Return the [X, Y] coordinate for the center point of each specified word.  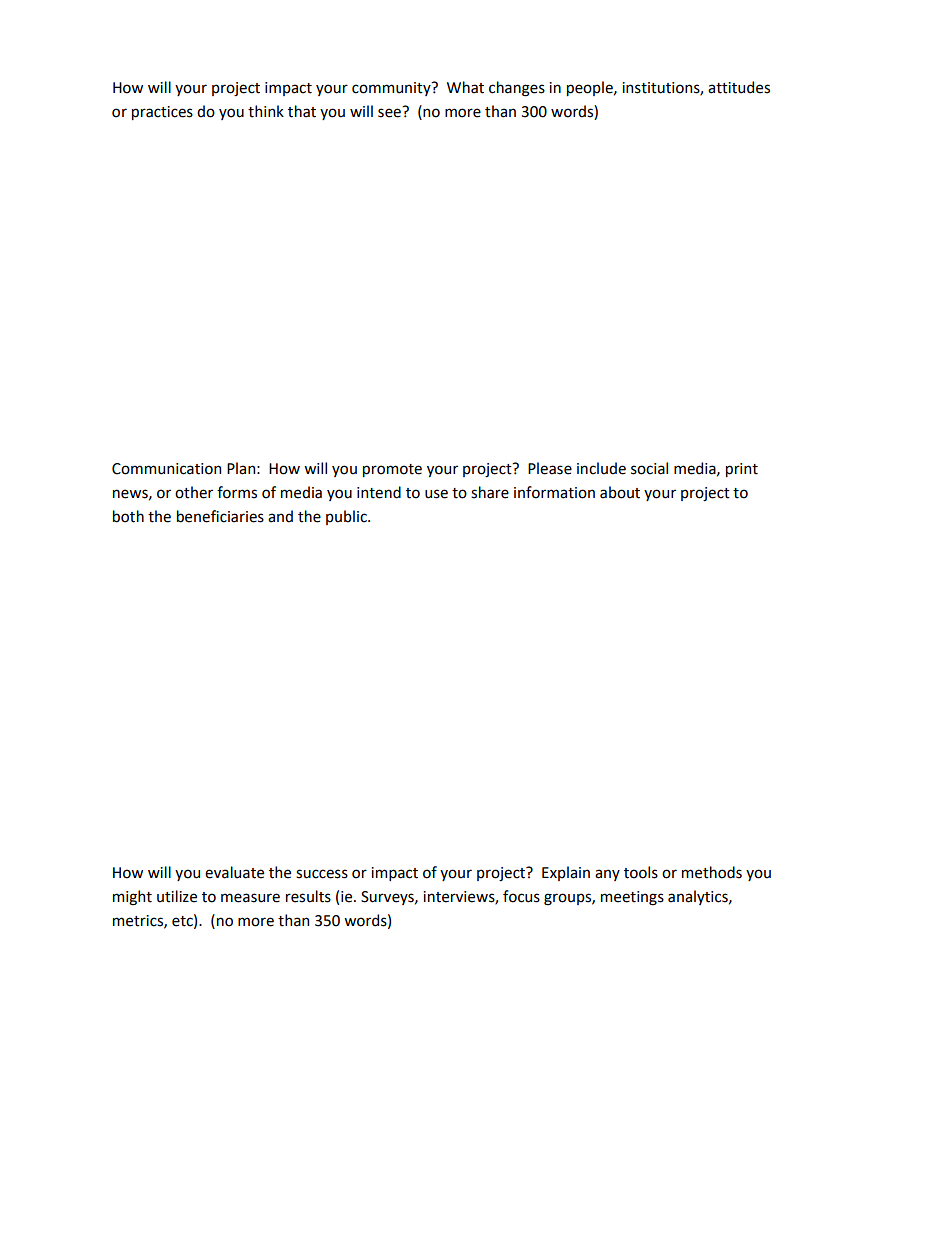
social [649, 468]
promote [392, 470]
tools [641, 872]
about [620, 492]
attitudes [739, 87]
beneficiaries [220, 516]
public [347, 517]
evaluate [234, 872]
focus [521, 896]
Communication [166, 469]
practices [162, 113]
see [389, 113]
